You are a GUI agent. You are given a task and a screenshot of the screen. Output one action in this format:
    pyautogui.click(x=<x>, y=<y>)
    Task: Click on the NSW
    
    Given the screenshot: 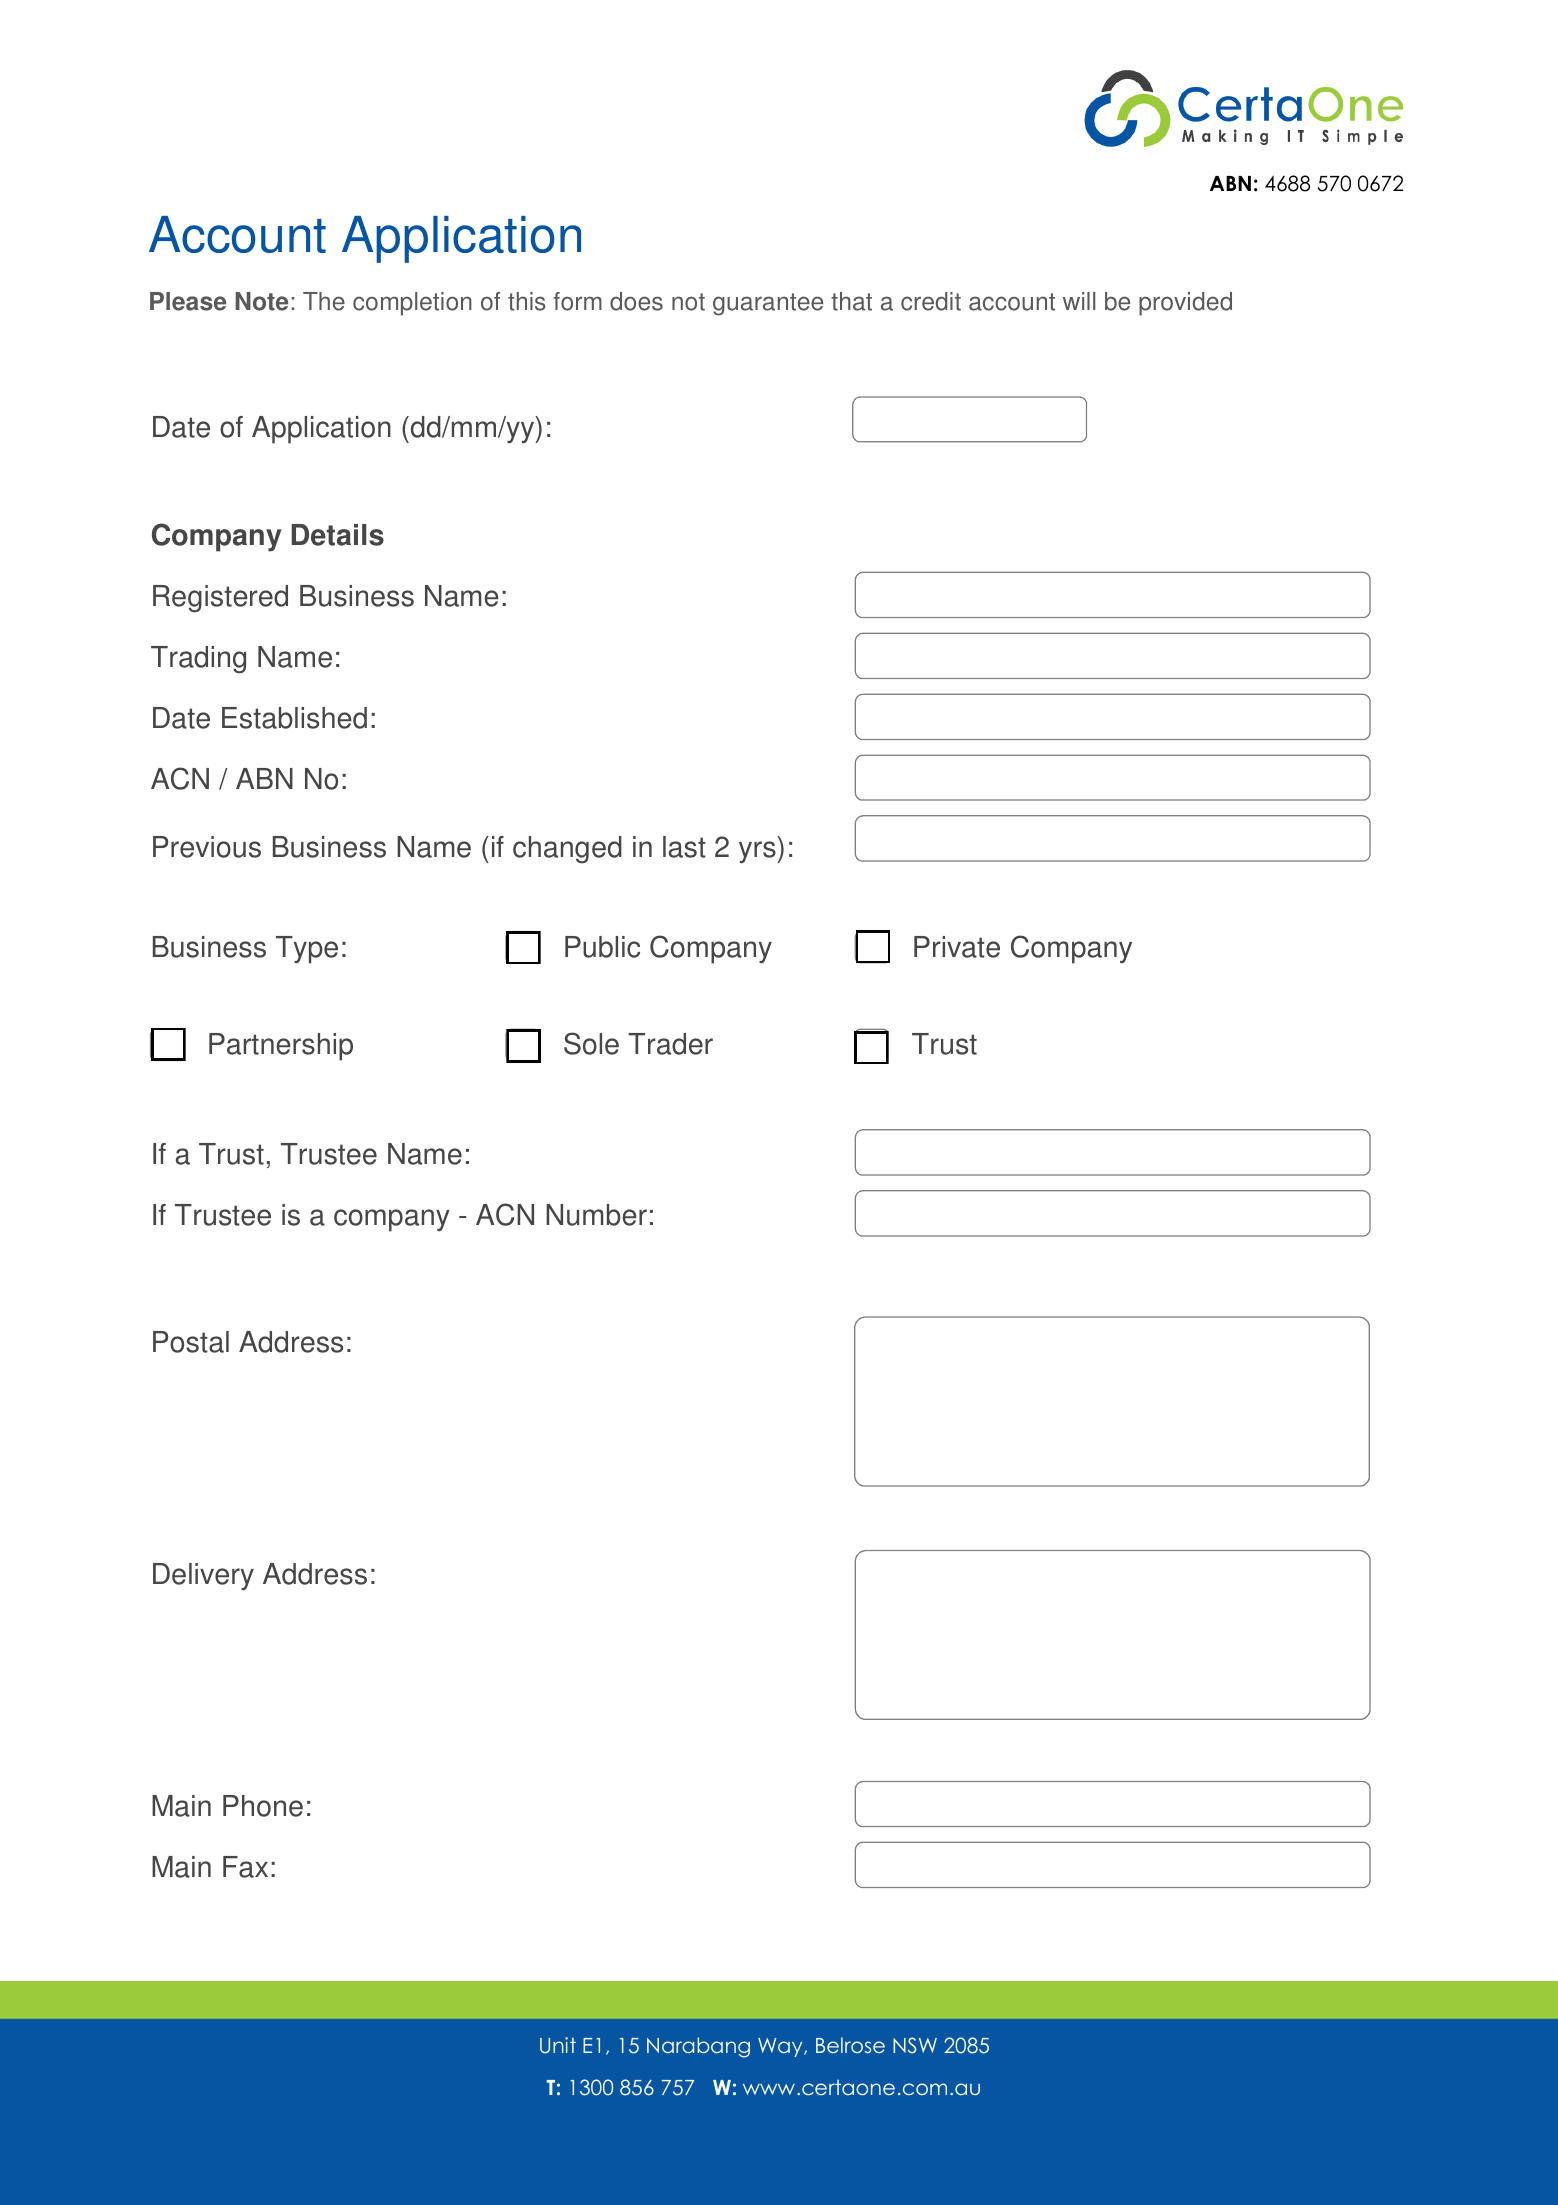 What is the action you would take?
    pyautogui.click(x=915, y=2045)
